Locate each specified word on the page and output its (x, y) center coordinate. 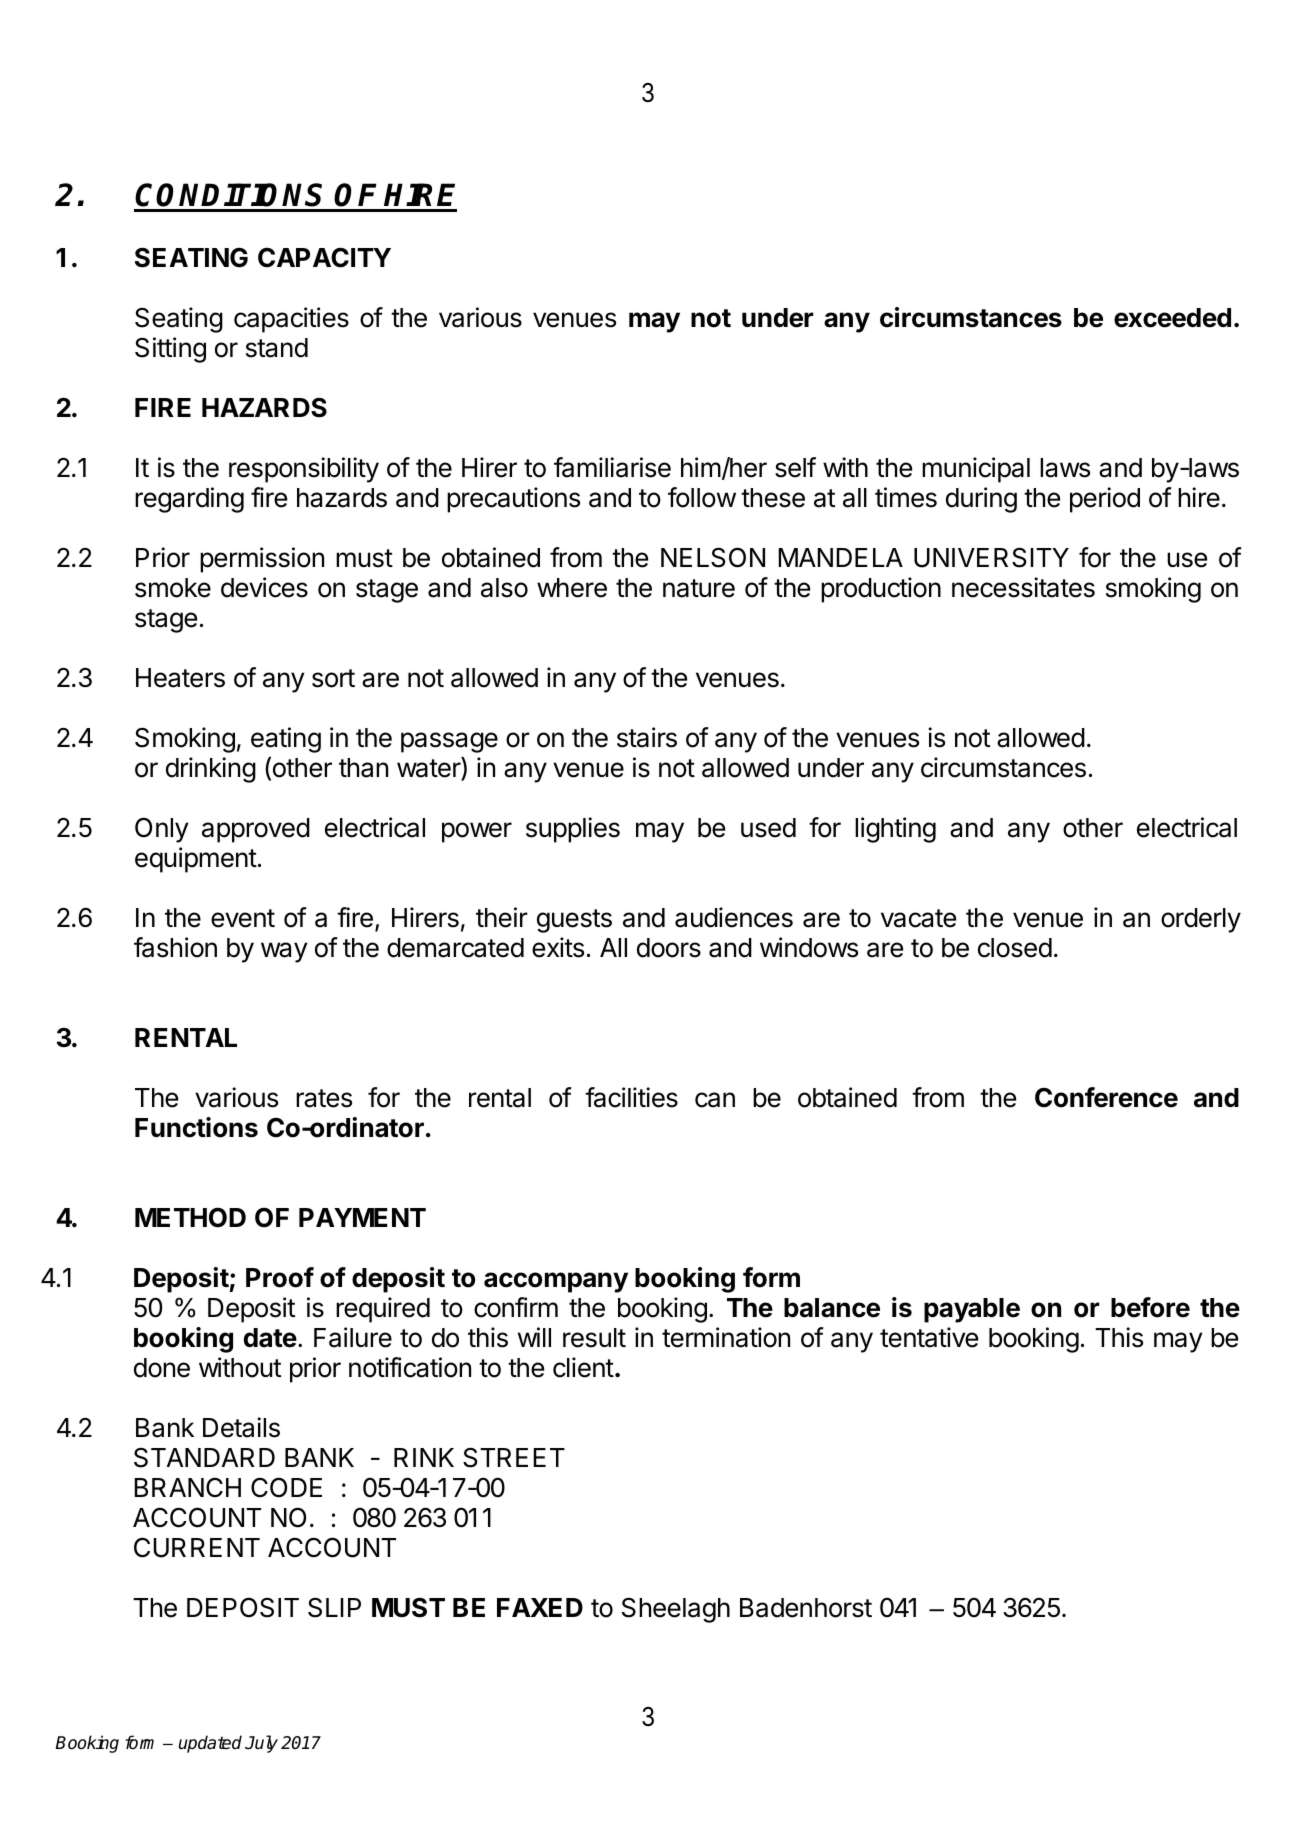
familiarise (612, 467)
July (261, 1744)
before (1150, 1307)
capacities (291, 320)
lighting (895, 830)
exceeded (1172, 318)
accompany (556, 1282)
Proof (280, 1277)
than (363, 768)
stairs (647, 737)
